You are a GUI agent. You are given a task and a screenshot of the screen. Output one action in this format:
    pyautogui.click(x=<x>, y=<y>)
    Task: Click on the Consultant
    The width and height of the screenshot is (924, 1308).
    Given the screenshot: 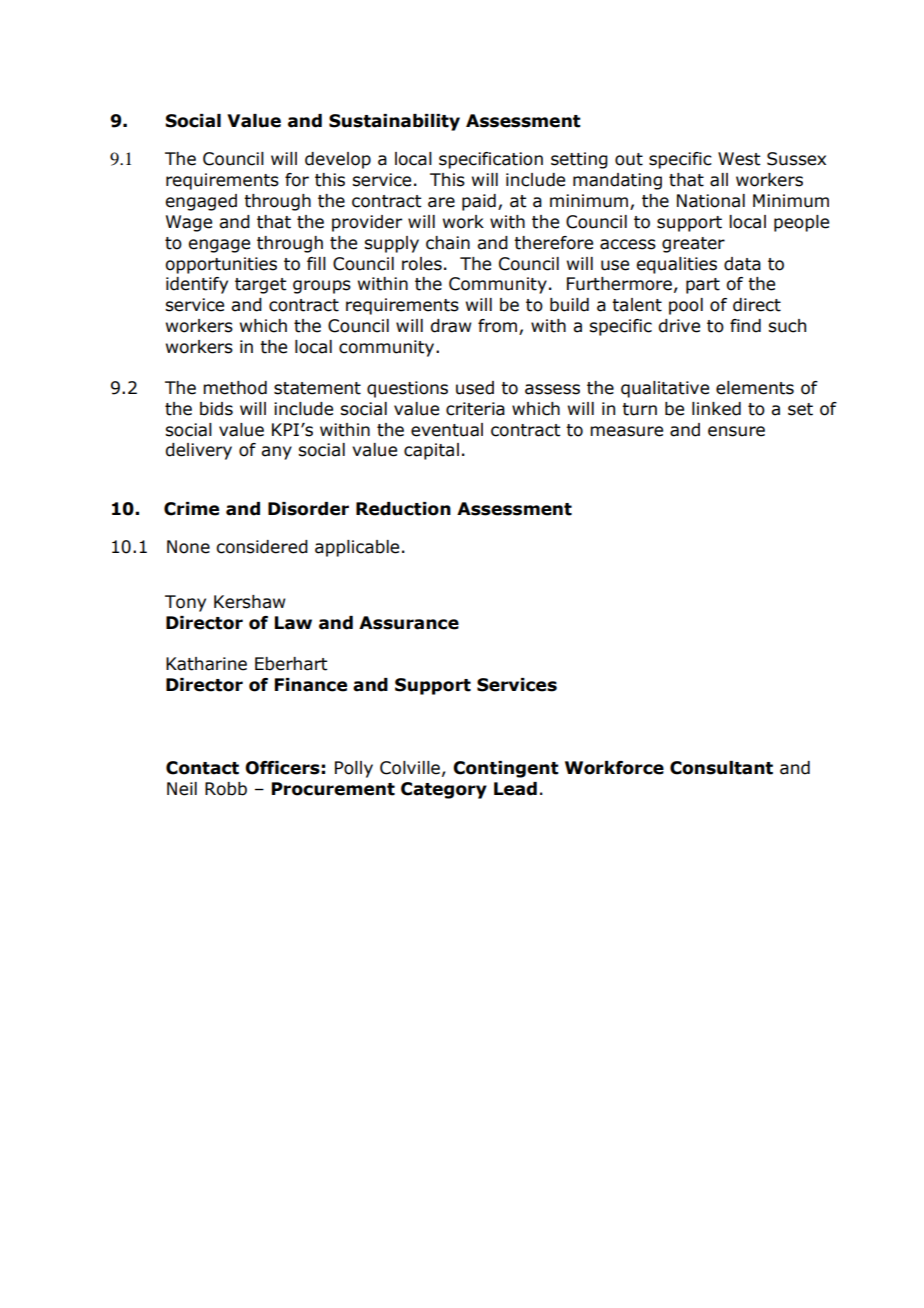 What is the action you would take?
    pyautogui.click(x=721, y=768)
